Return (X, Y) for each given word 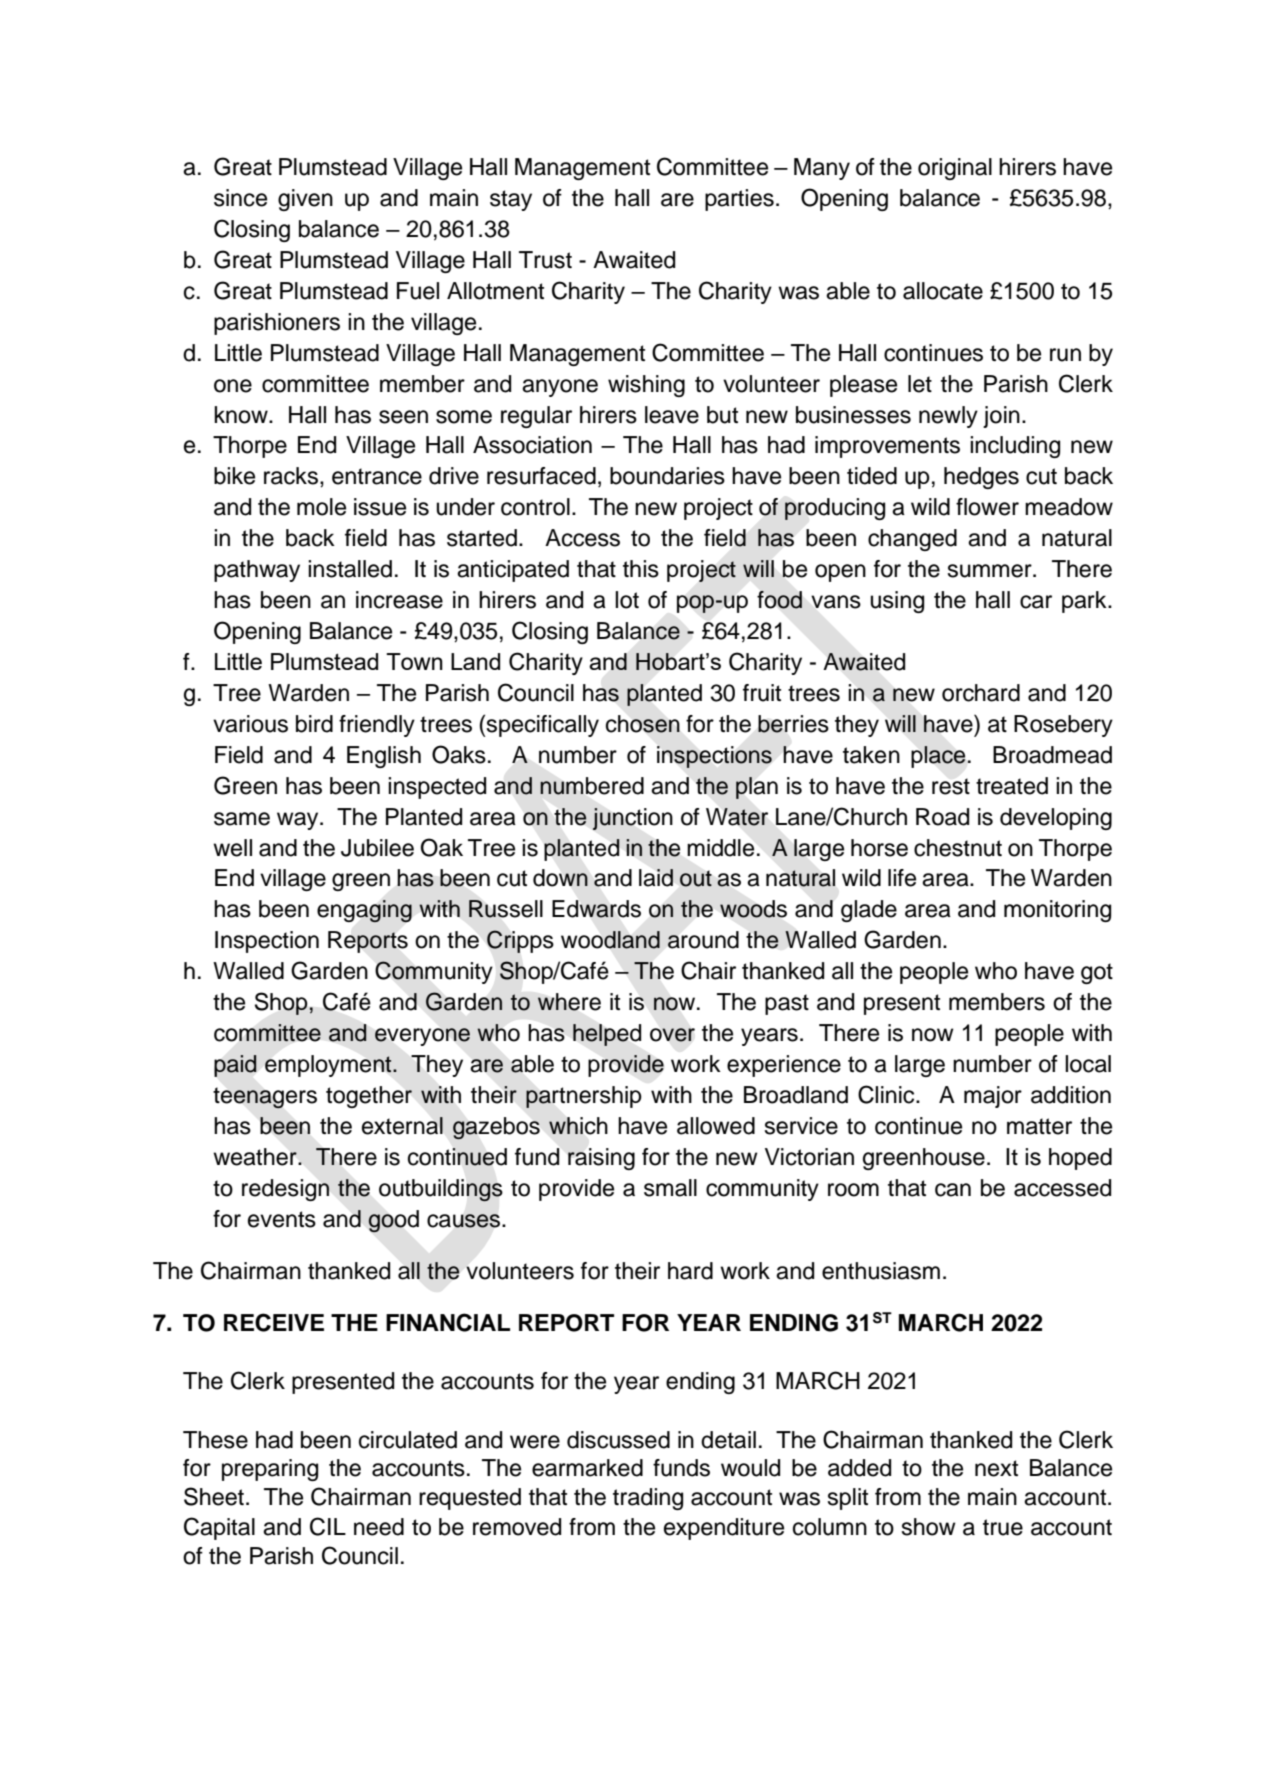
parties (739, 200)
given (305, 200)
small (670, 1188)
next (996, 1468)
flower (987, 507)
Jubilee (377, 848)
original (955, 169)
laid (656, 878)
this (641, 569)
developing (1056, 819)
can (953, 1190)
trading (648, 1499)
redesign (286, 1190)
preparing (270, 1470)
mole (321, 507)
